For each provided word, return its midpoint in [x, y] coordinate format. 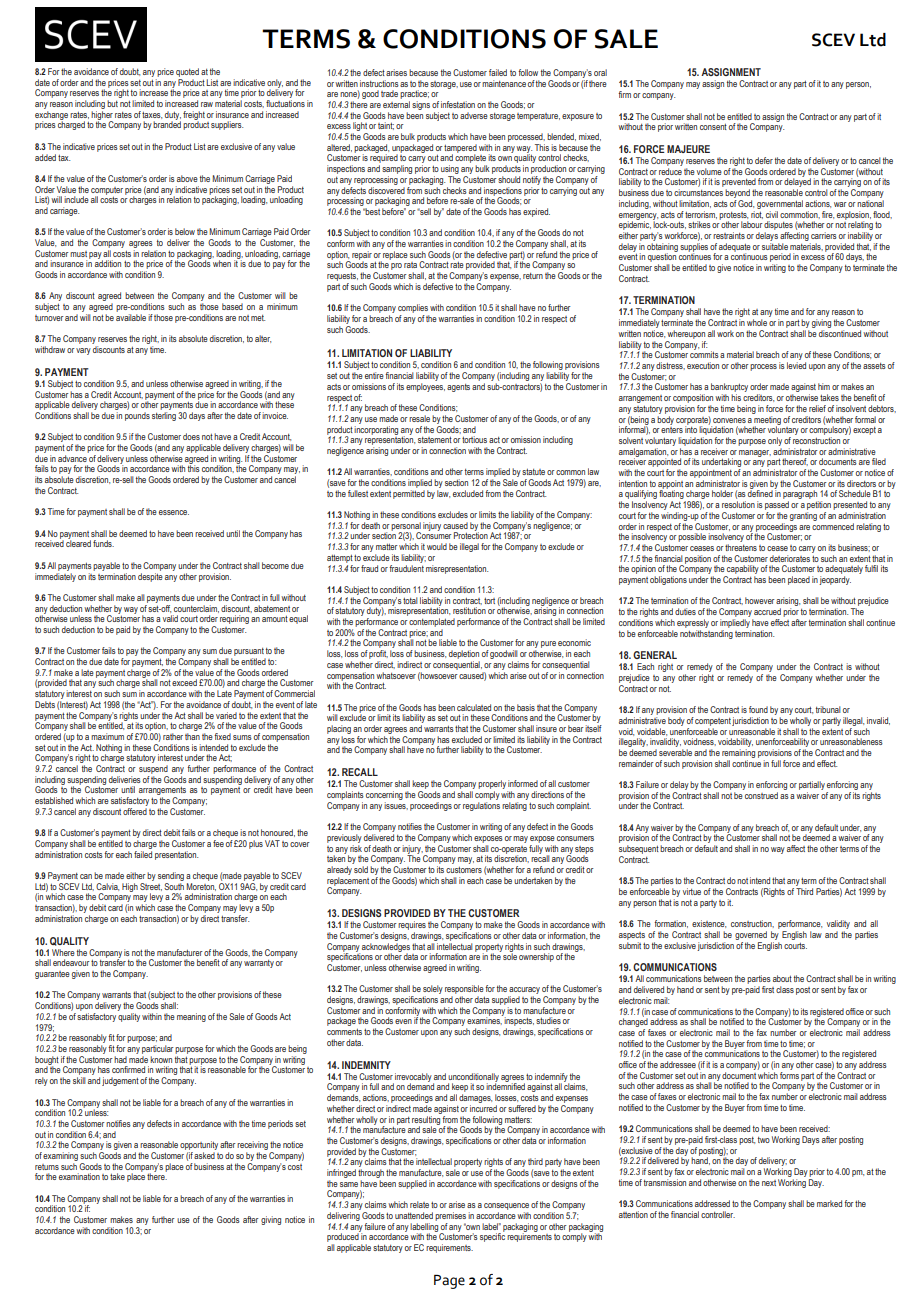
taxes [152, 115]
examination [79, 1176]
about [782, 978]
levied [796, 365]
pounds [137, 416]
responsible [464, 991]
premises [450, 1216]
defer [764, 160]
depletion [464, 656]
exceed [184, 682]
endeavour [71, 962]
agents [458, 388]
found [758, 709]
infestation [458, 104]
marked [829, 1203]
